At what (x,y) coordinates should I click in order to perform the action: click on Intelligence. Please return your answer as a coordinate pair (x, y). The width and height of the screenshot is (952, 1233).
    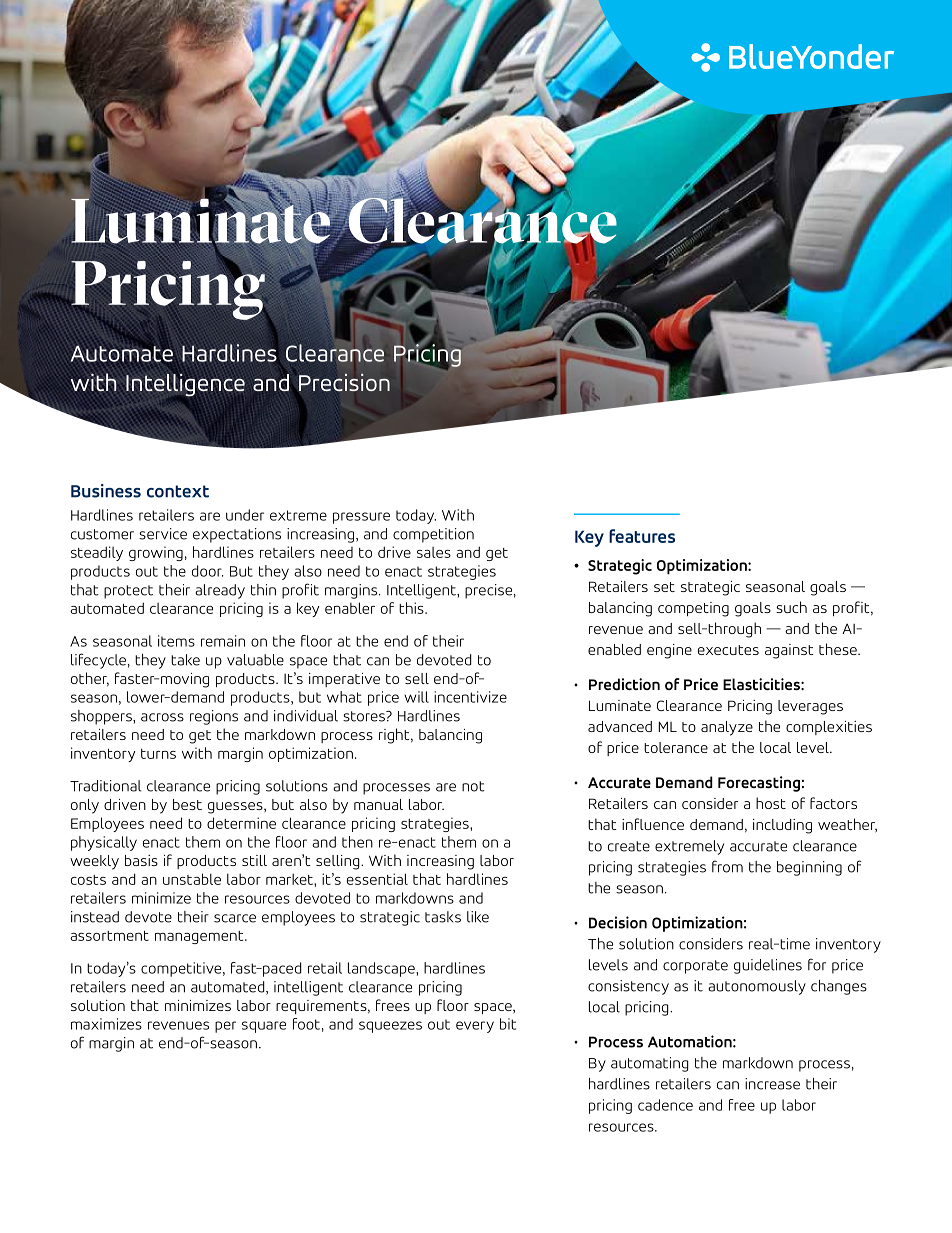
    Looking at the image, I should click on (185, 385).
